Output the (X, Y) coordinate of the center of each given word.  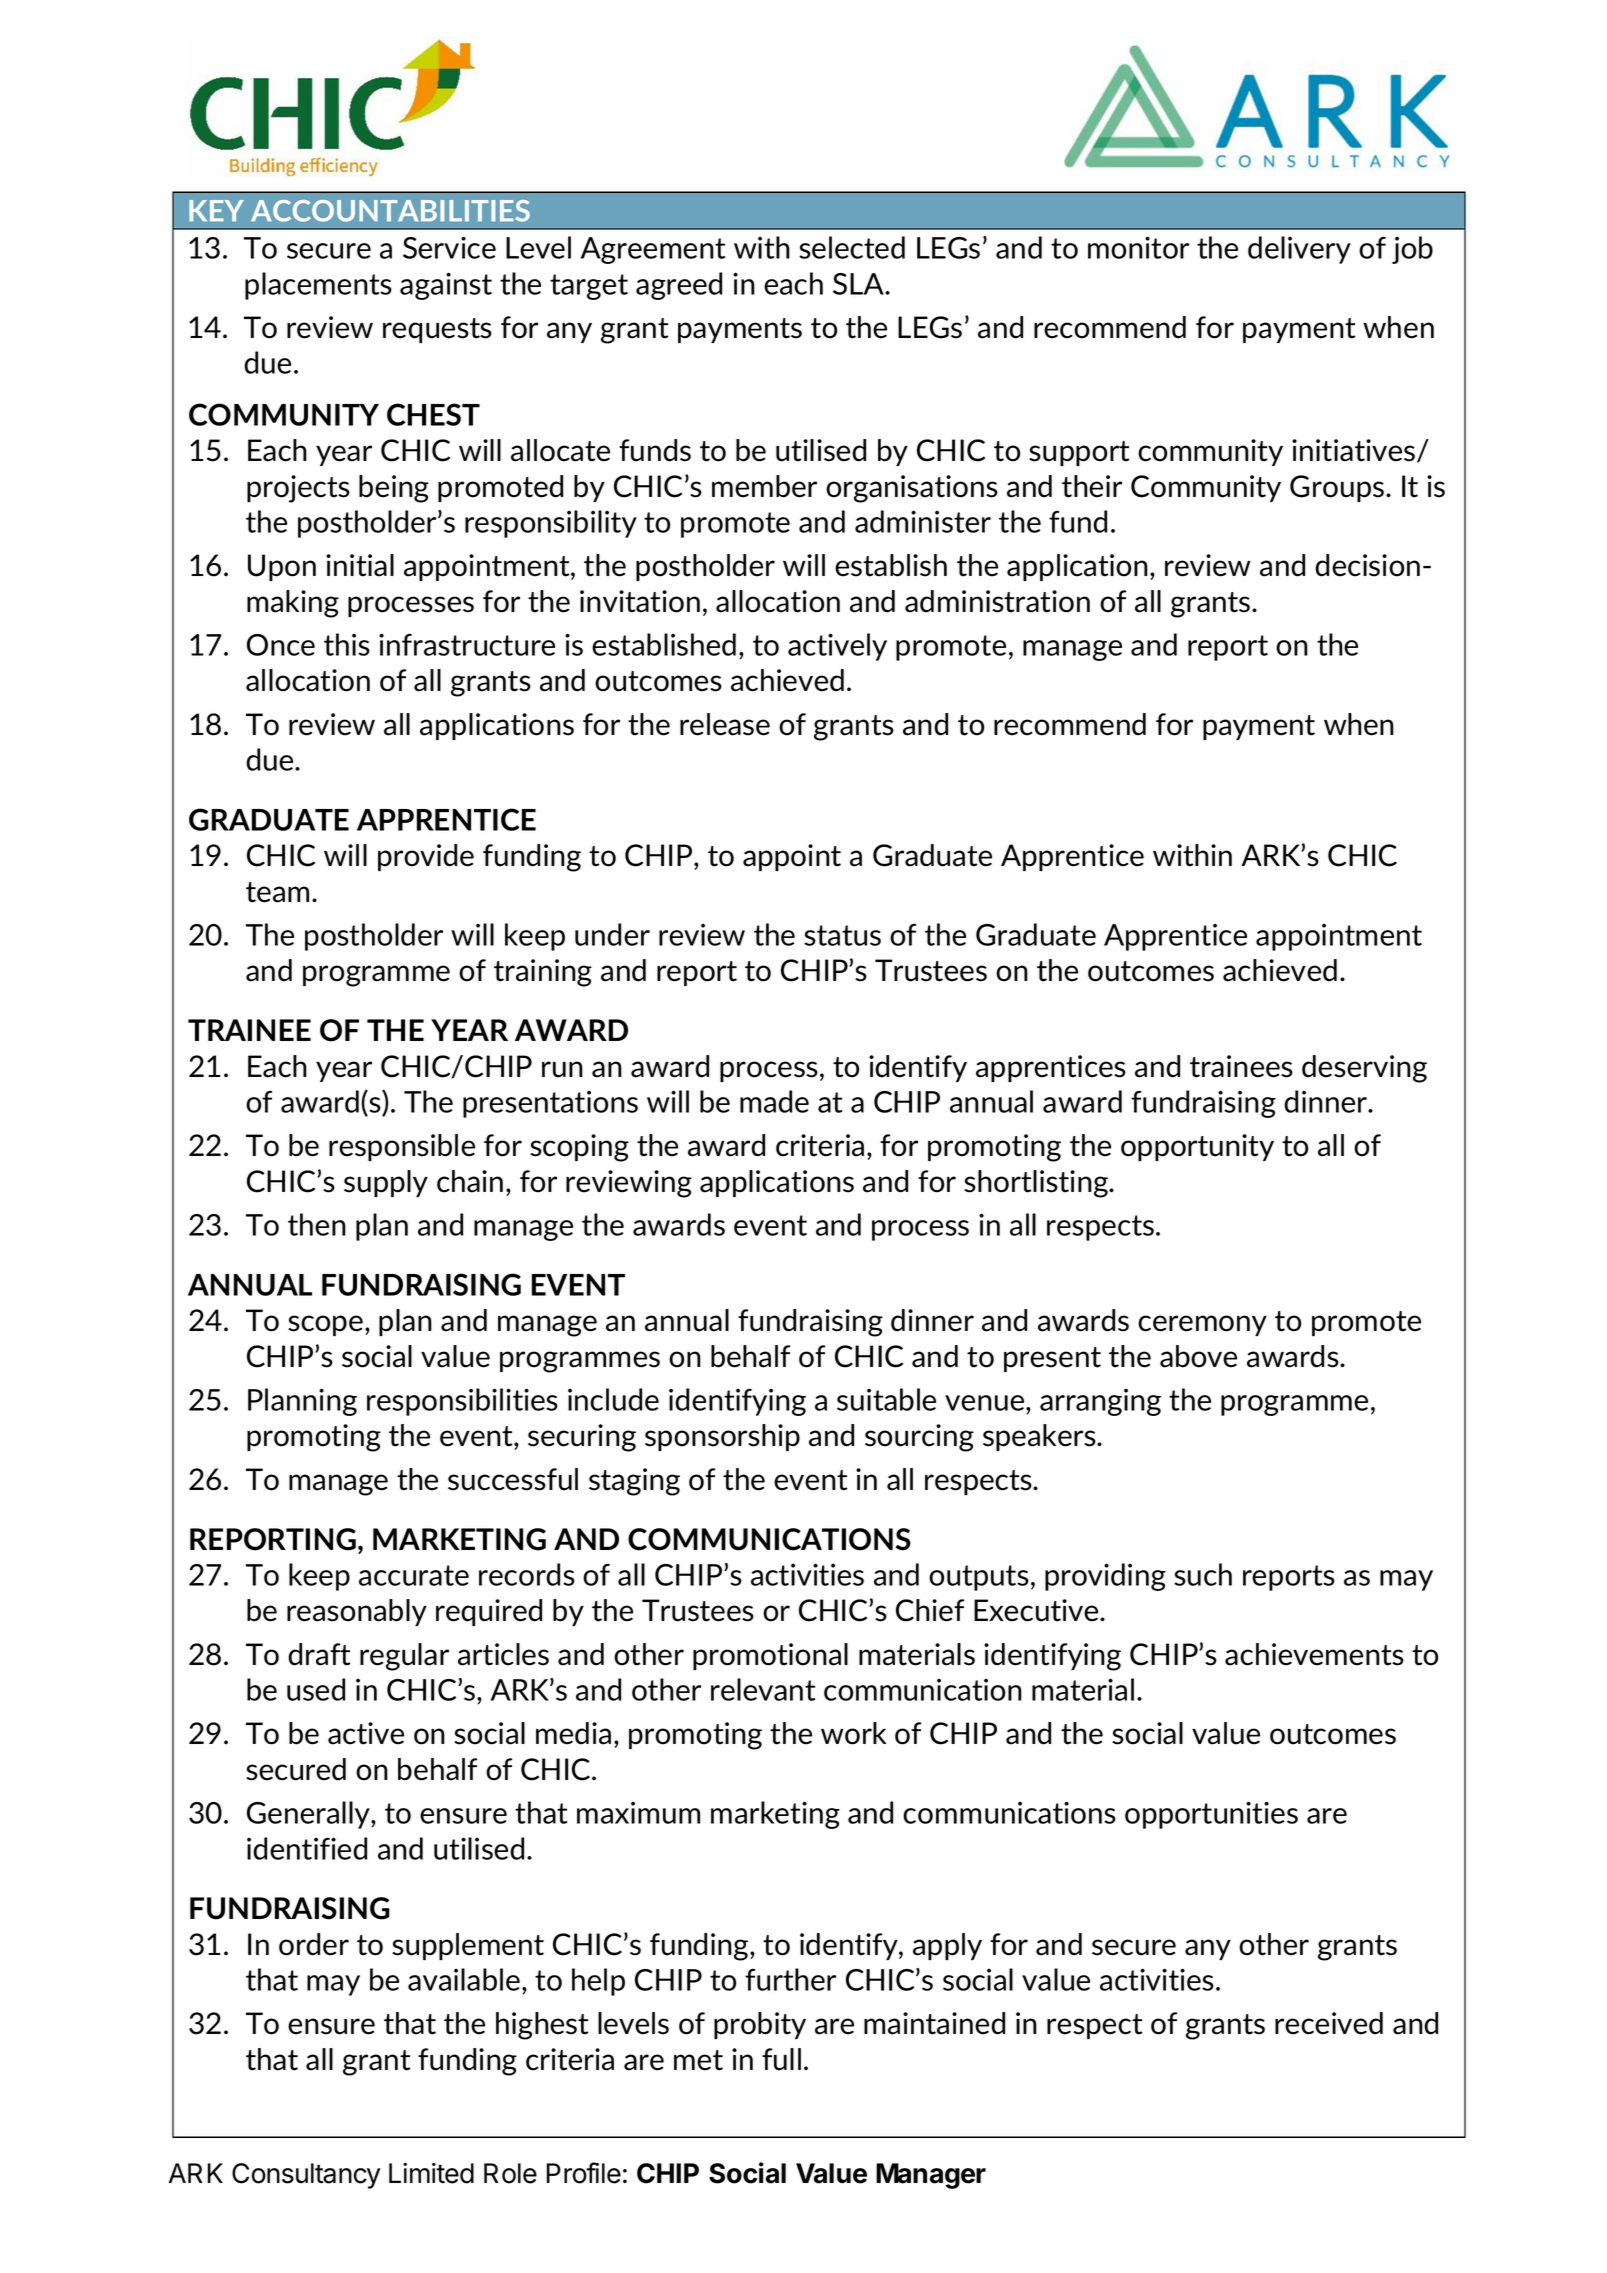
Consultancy (306, 2176)
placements (318, 286)
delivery (1299, 250)
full (781, 2059)
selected (852, 247)
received (1329, 2023)
